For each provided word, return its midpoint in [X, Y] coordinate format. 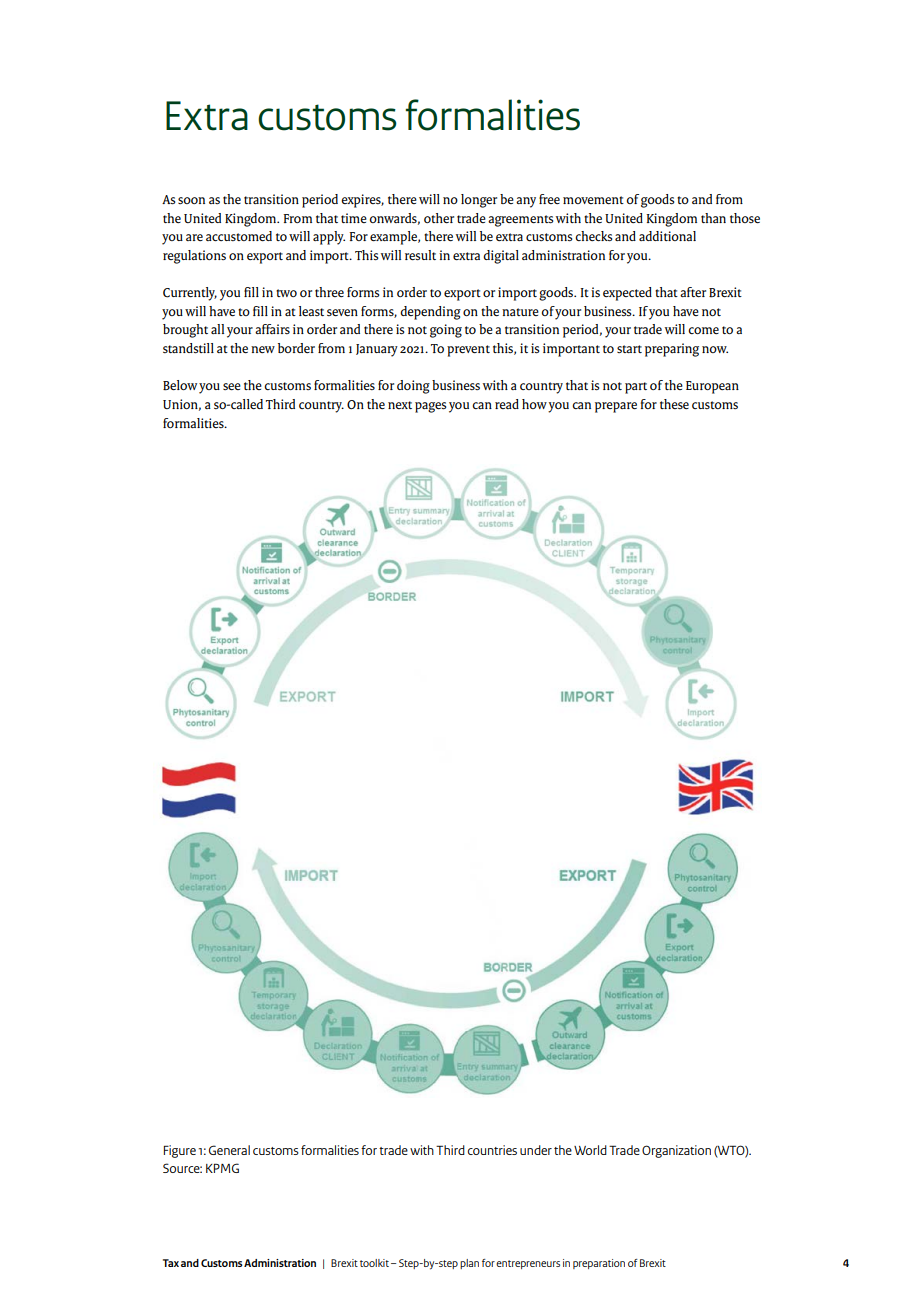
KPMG [222, 1168]
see [232, 386]
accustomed [239, 236]
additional [667, 236]
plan [469, 1264]
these [674, 404]
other [439, 218]
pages [431, 407]
